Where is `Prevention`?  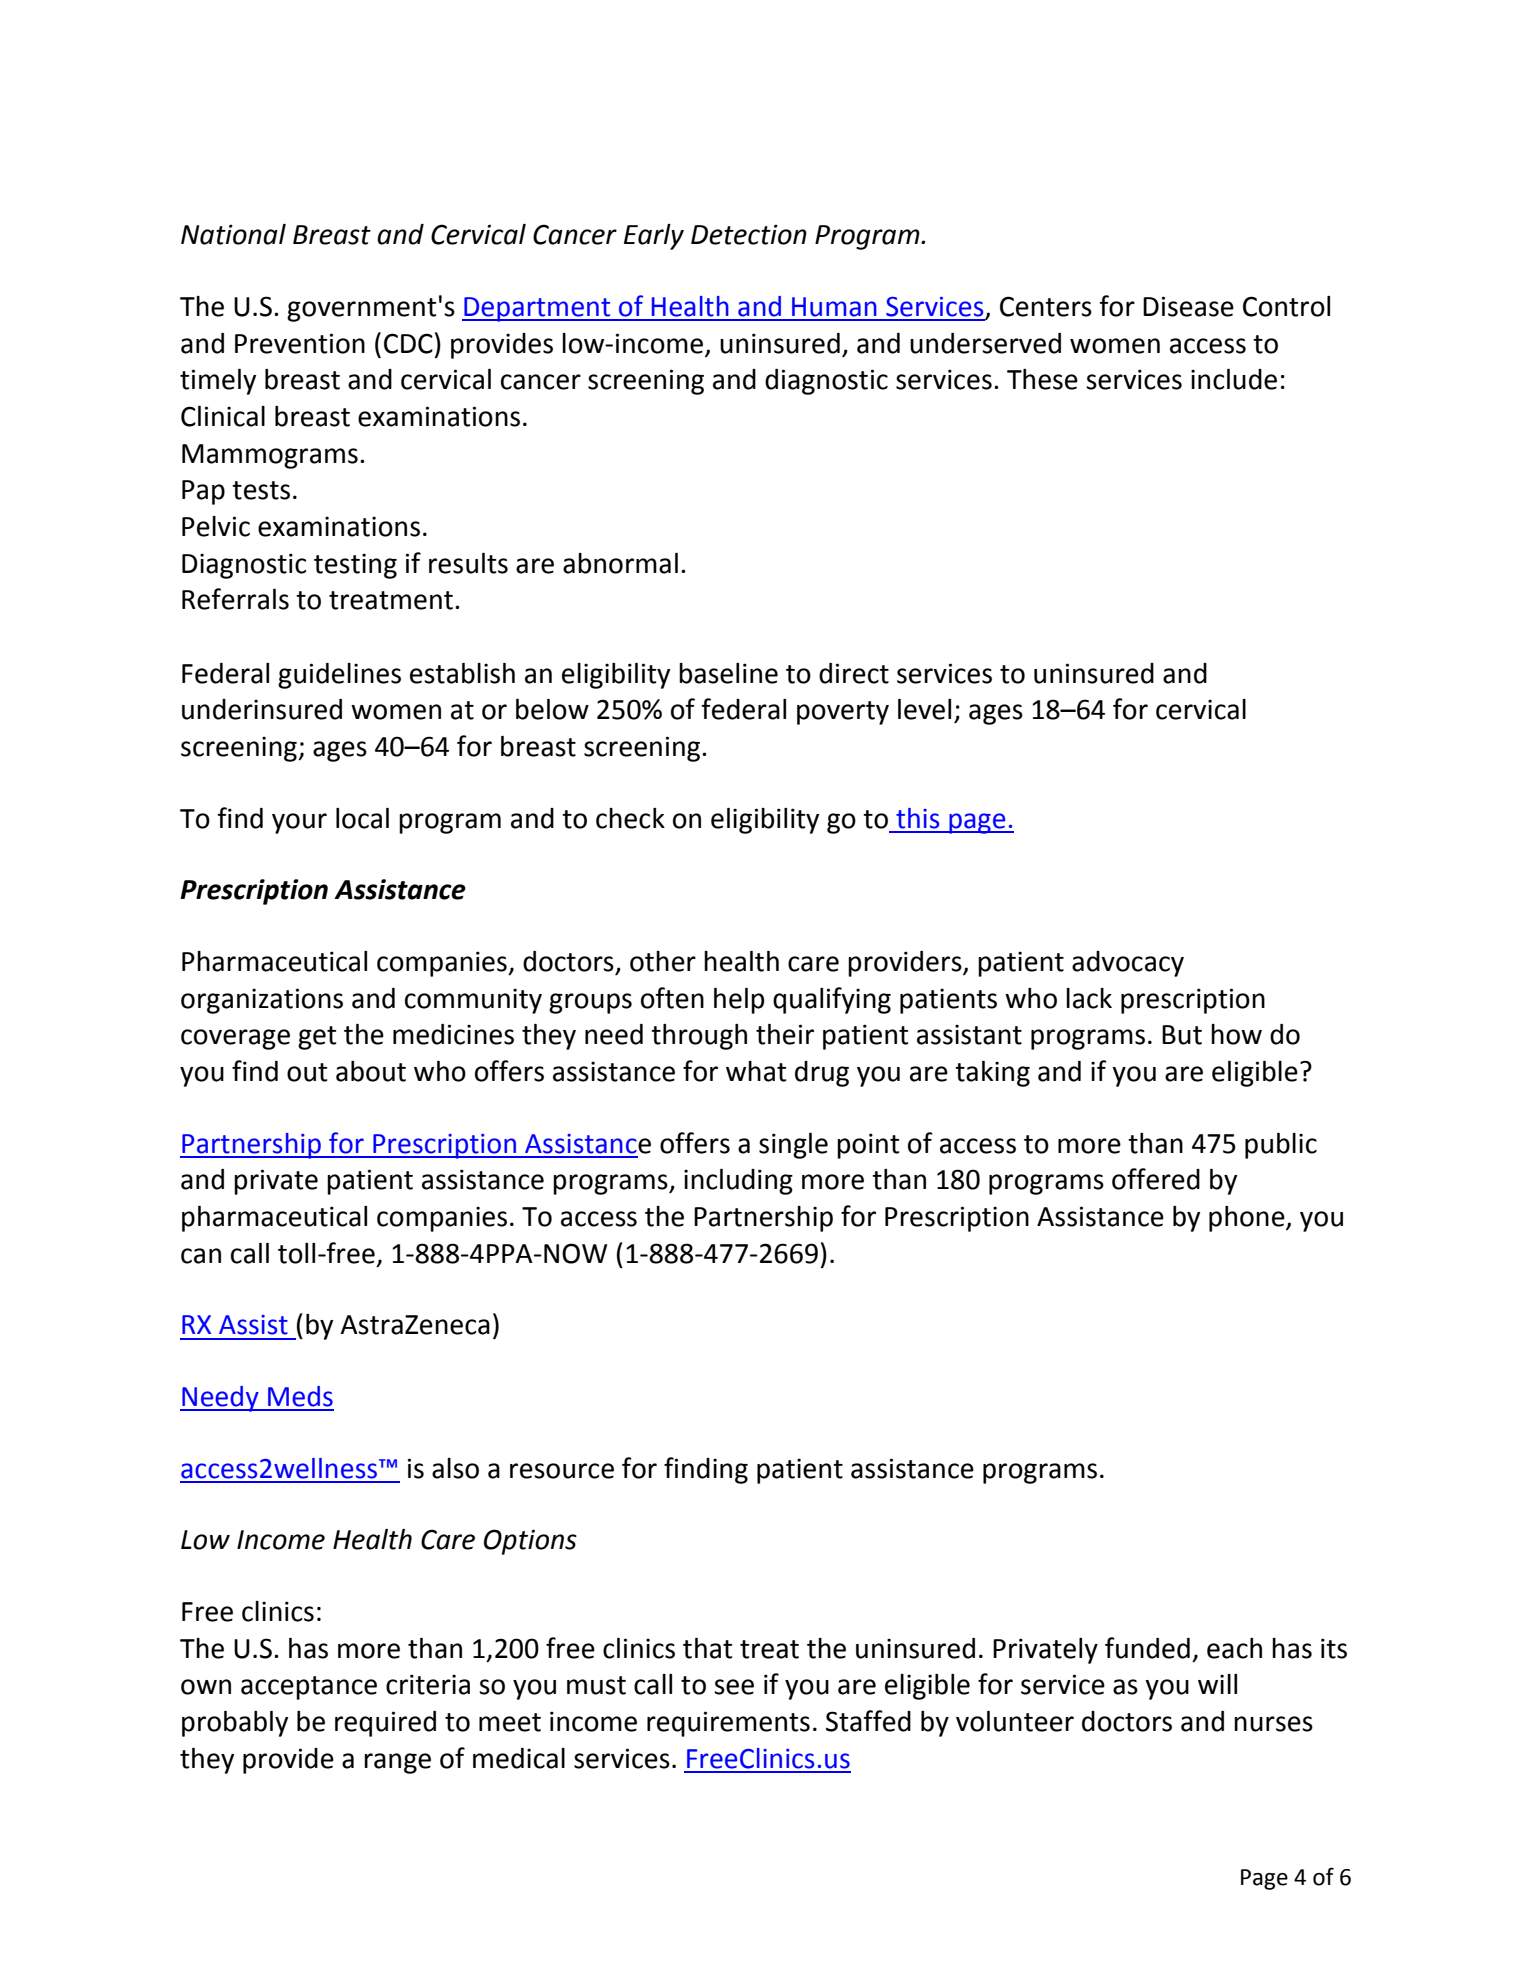
Prevention is located at coordinates (300, 343).
